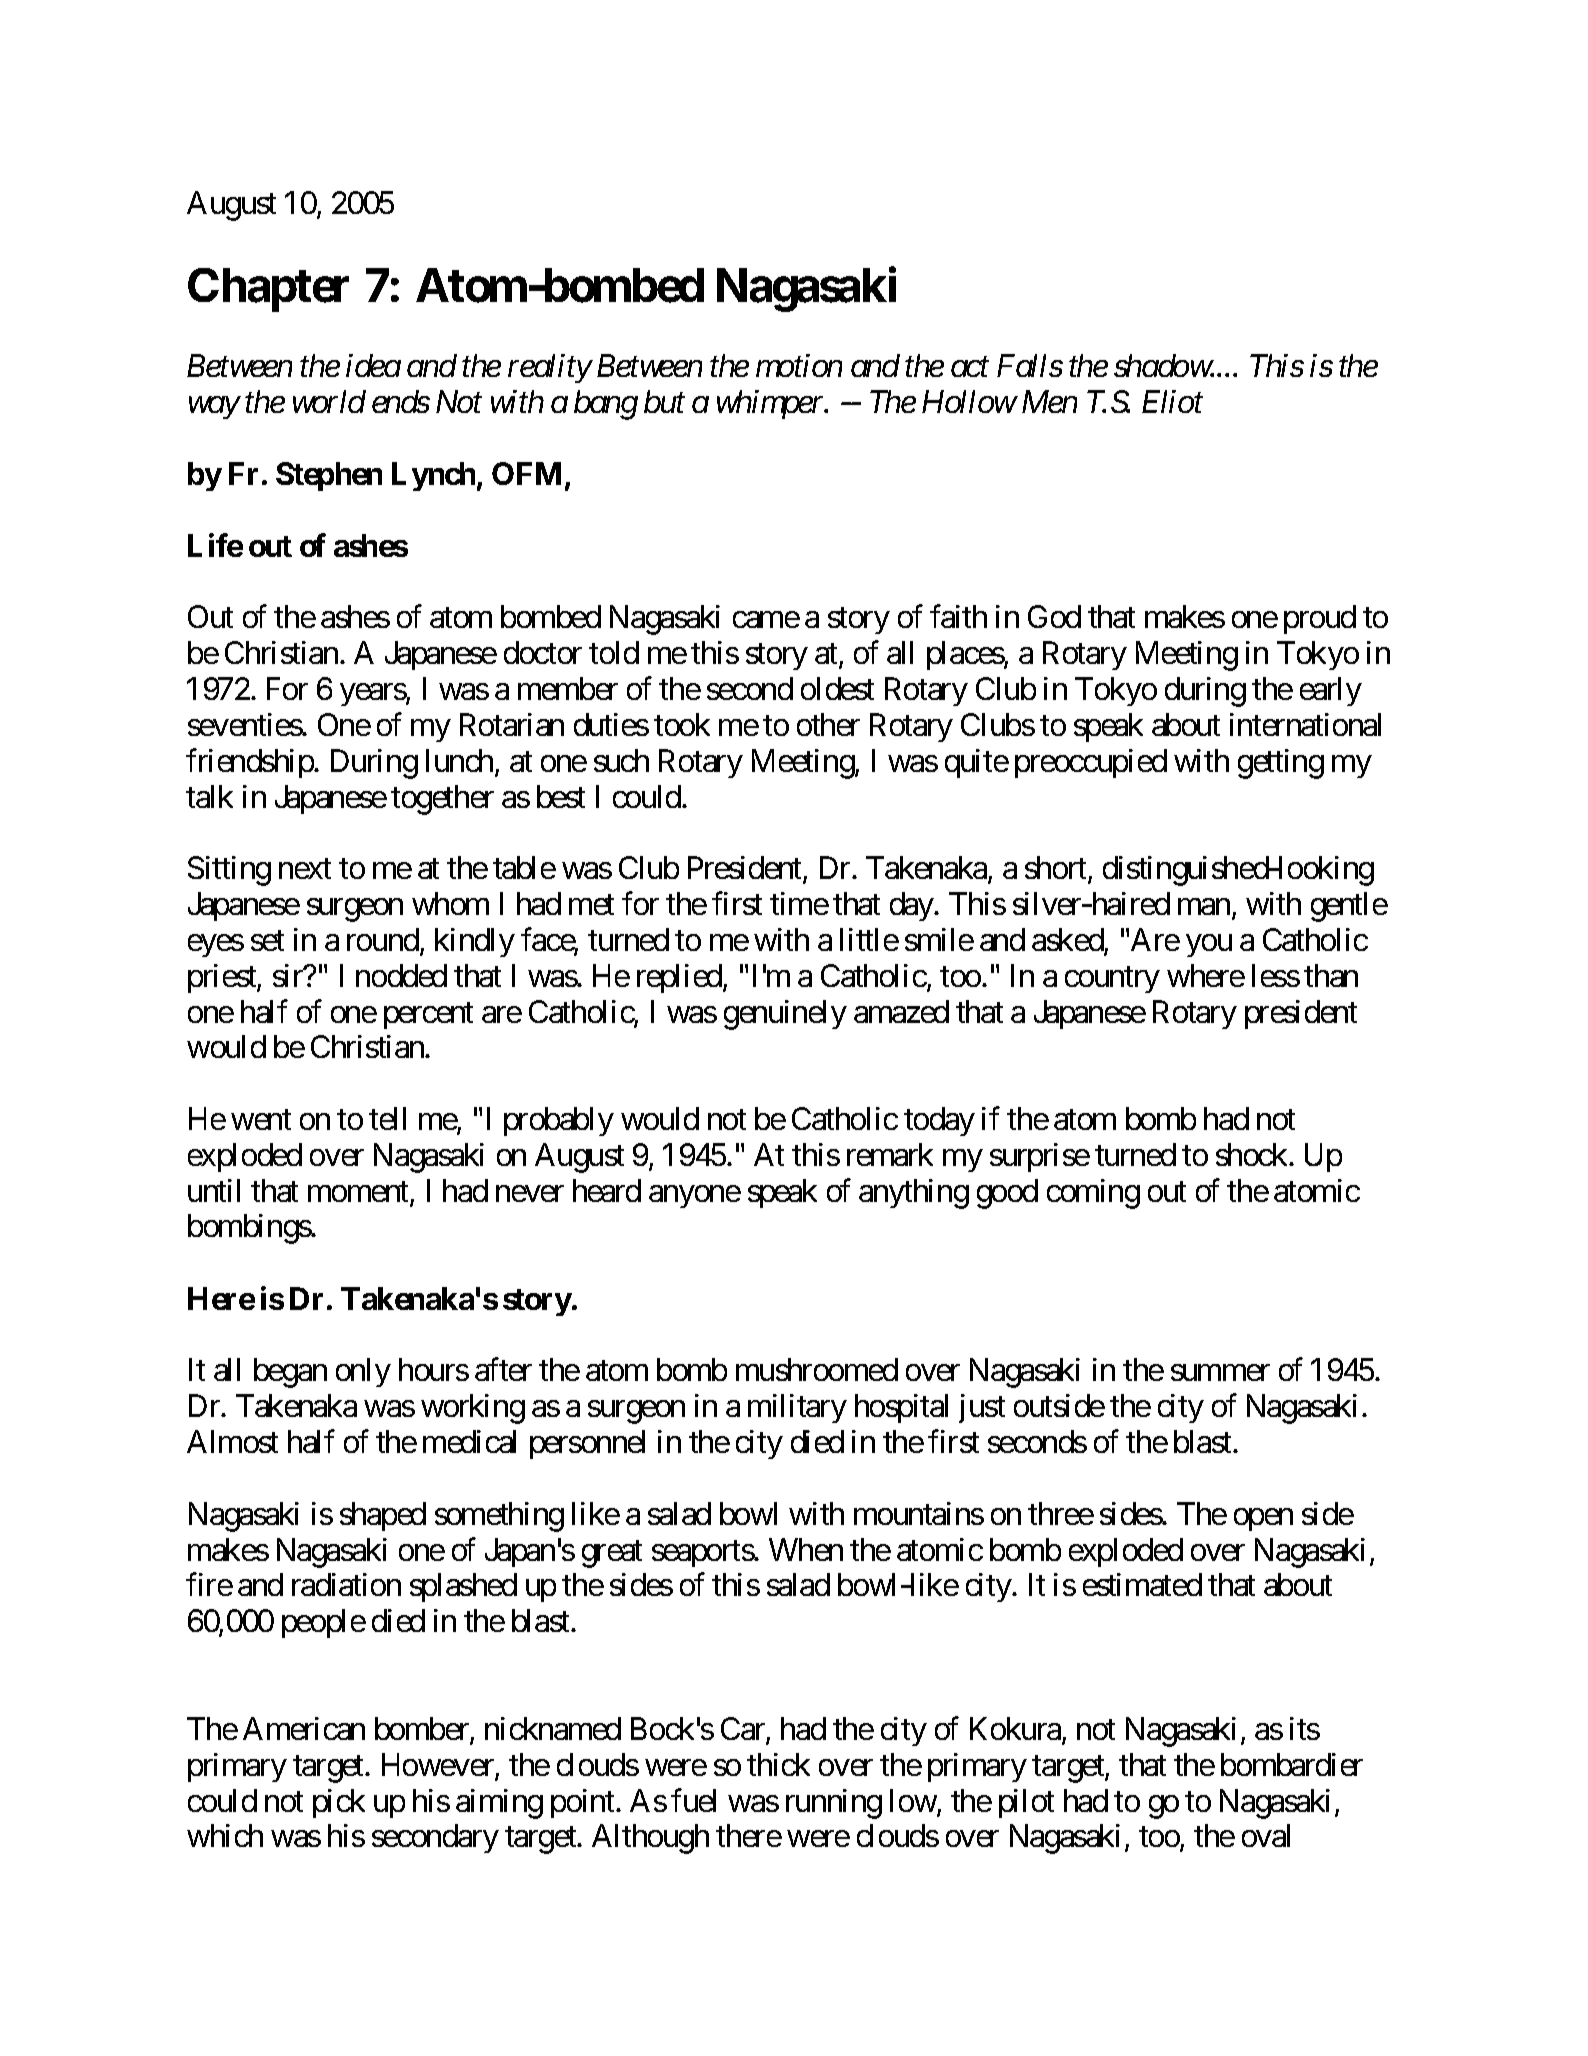 The image size is (1588, 2056). I want to click on idea, so click(373, 365).
